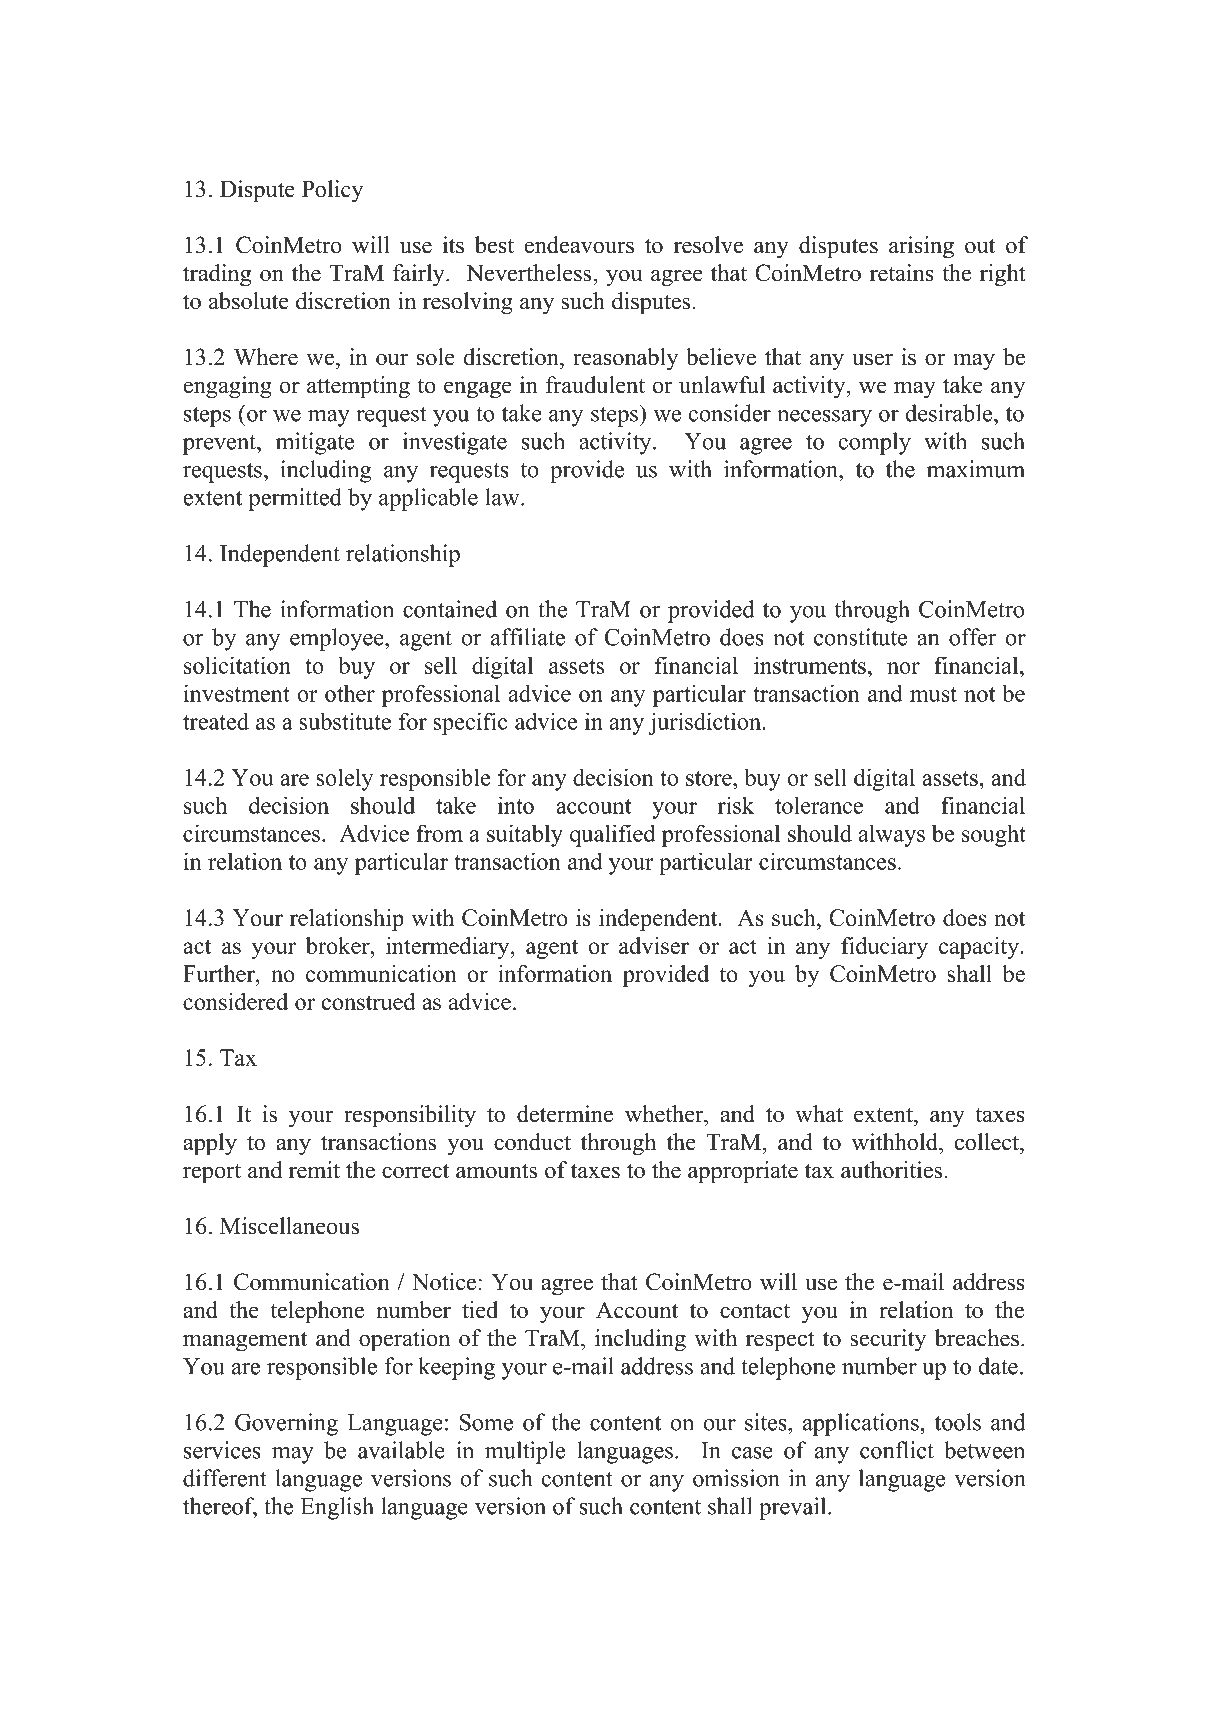 This document has height=1710, width=1209. Describe the element at coordinates (921, 247) in the document. I see `arising` at that location.
